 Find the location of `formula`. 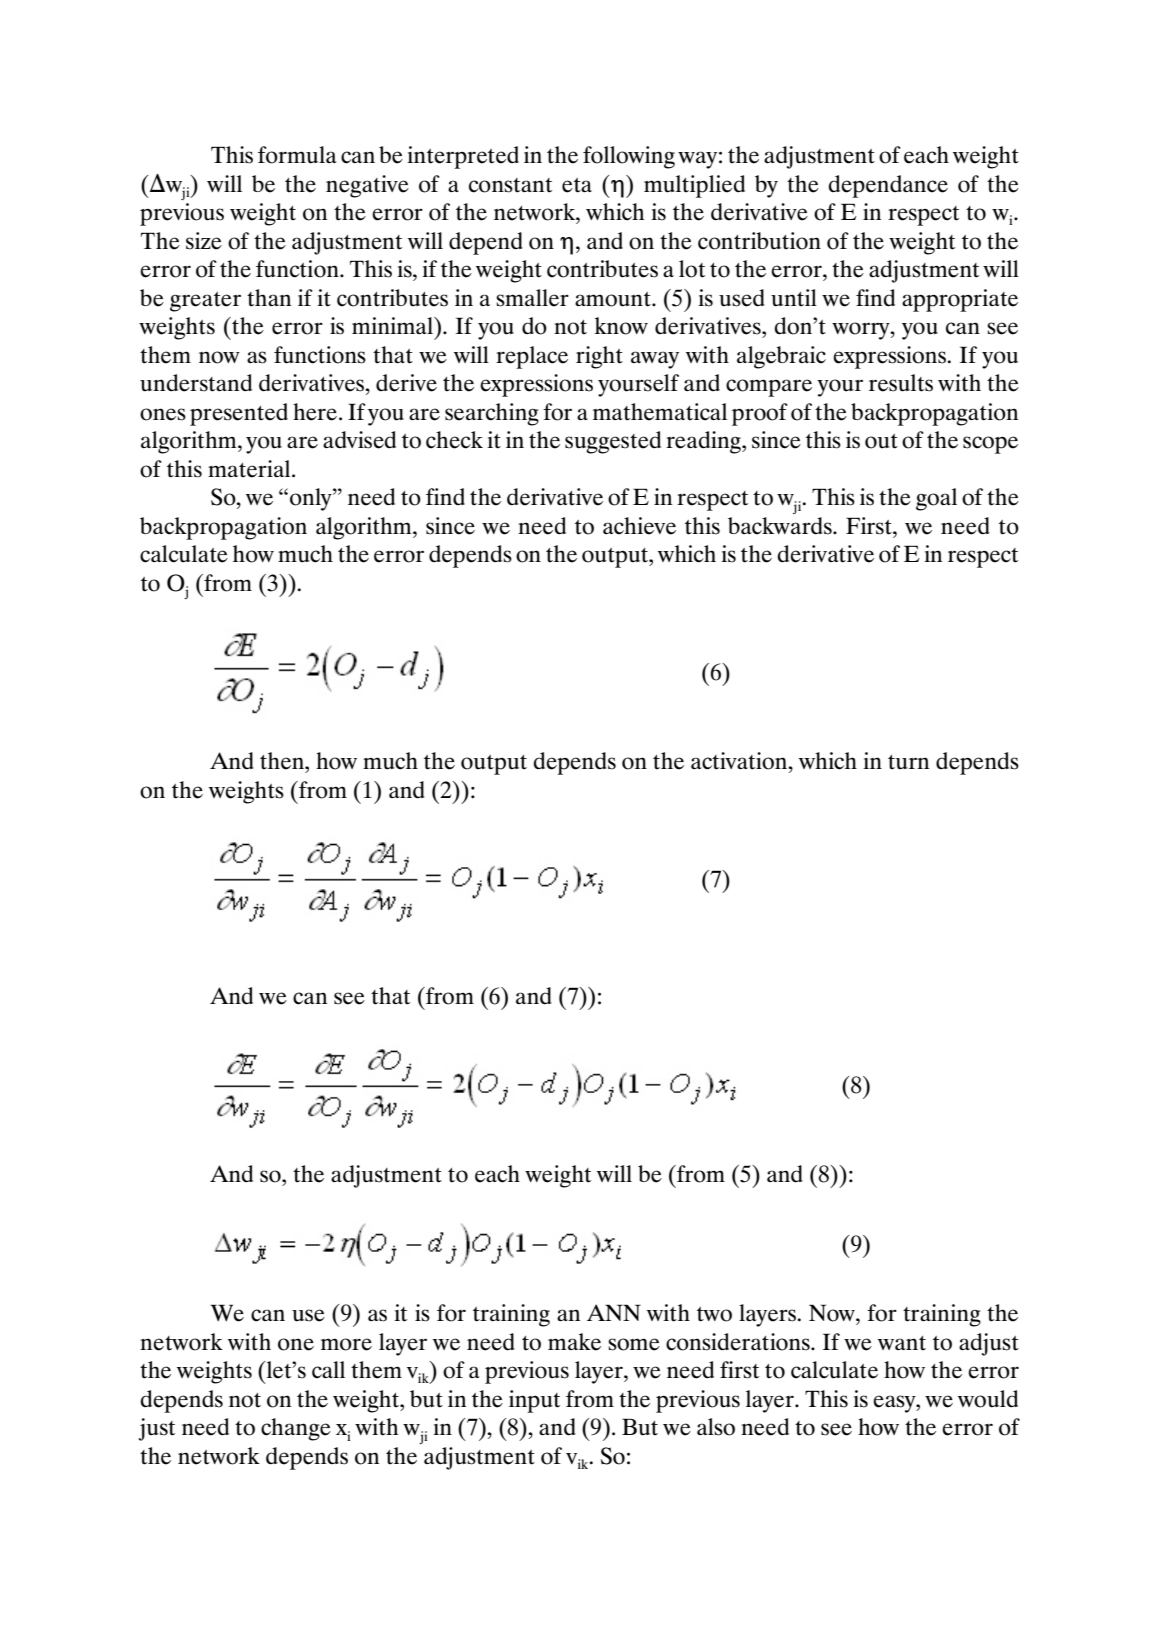

formula is located at coordinates (297, 155).
